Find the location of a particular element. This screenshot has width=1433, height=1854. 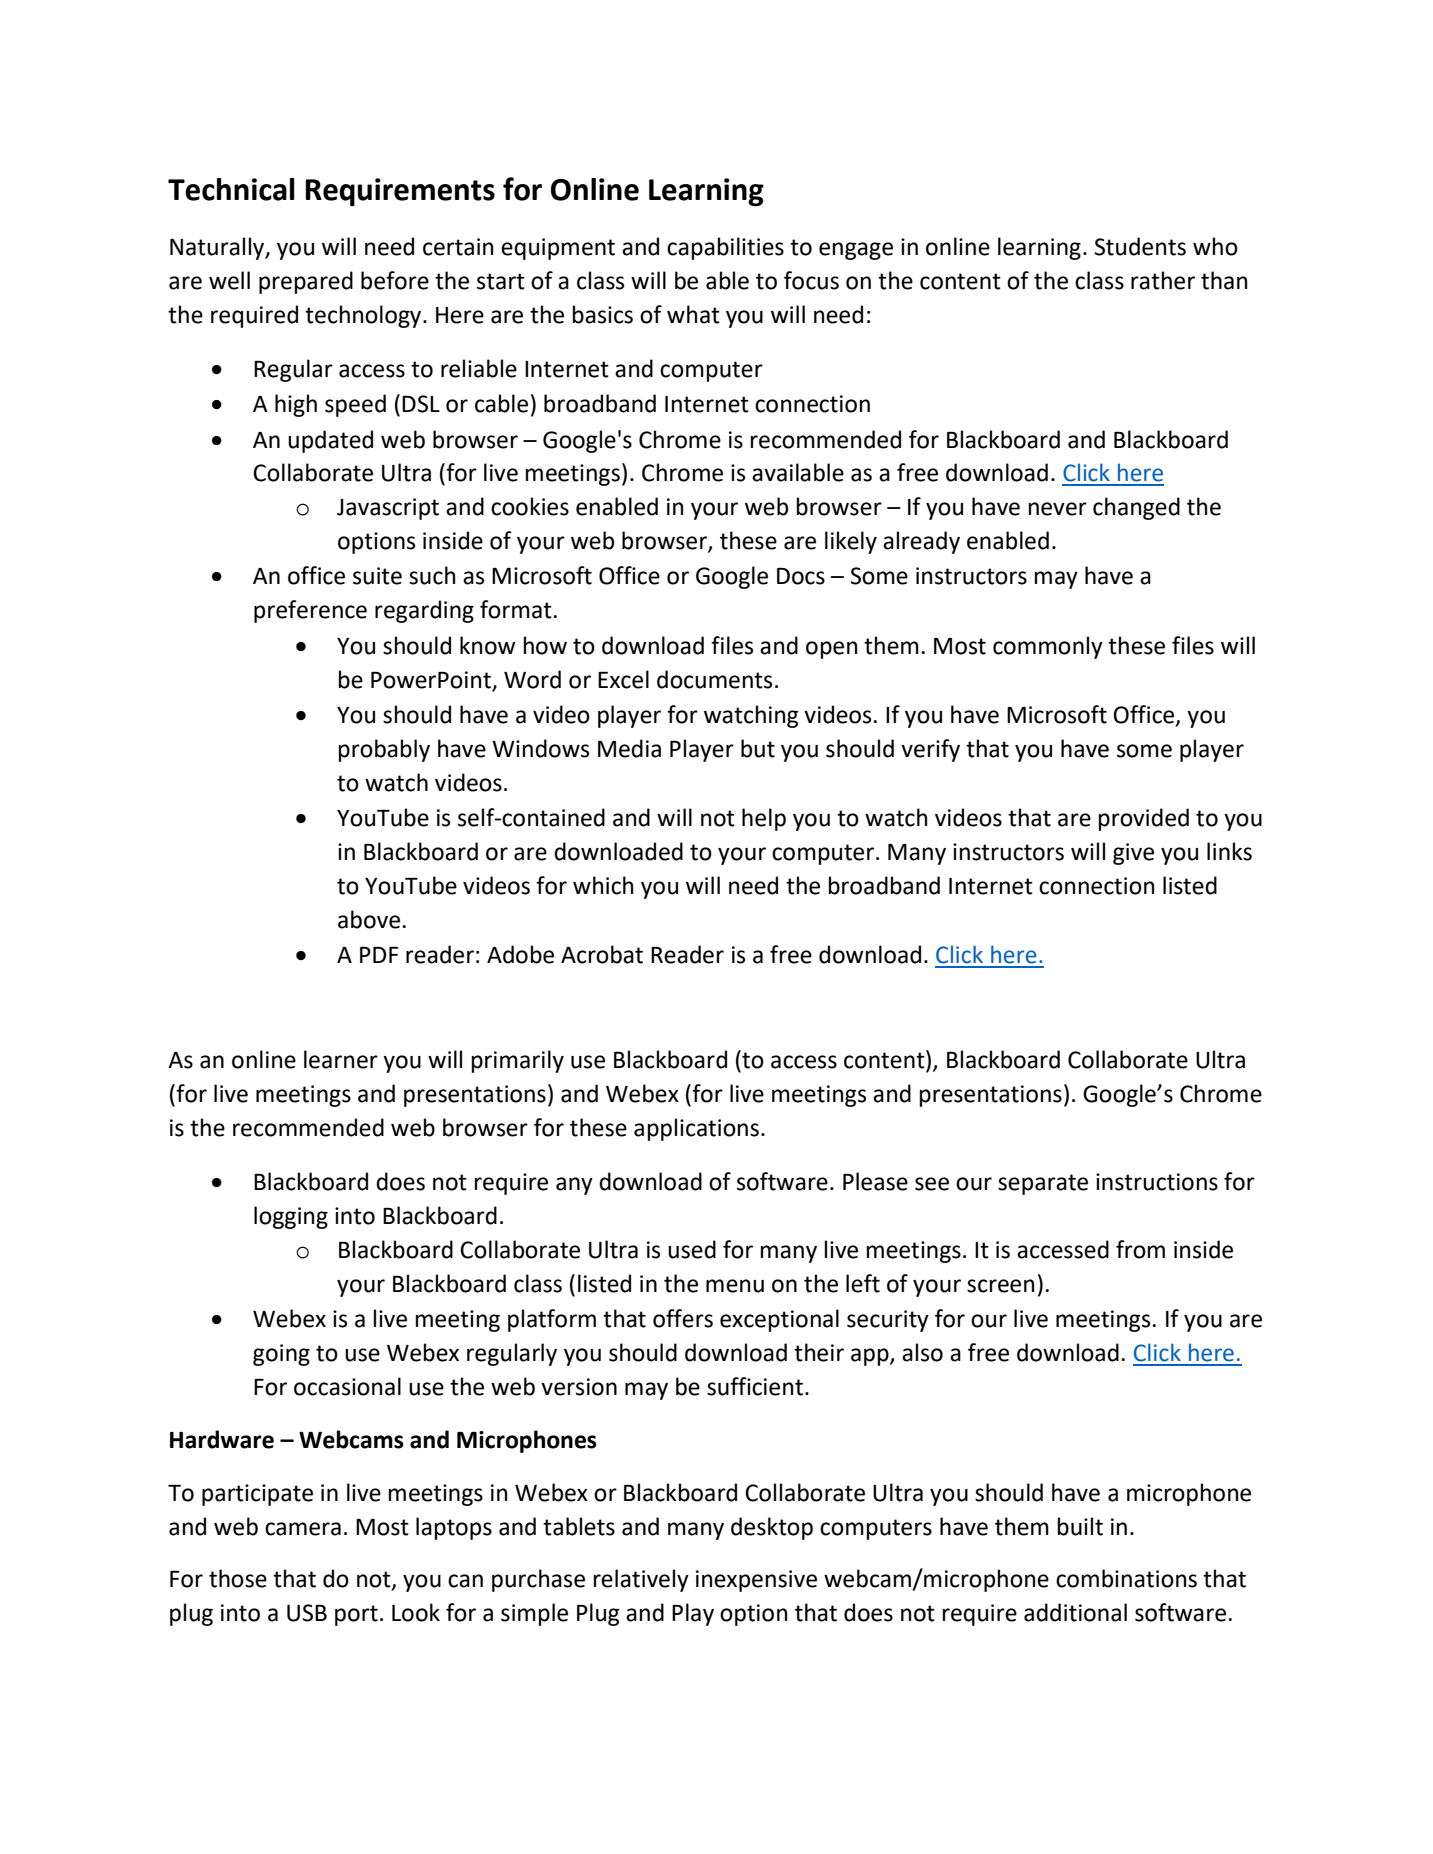

capabilities is located at coordinates (725, 248).
